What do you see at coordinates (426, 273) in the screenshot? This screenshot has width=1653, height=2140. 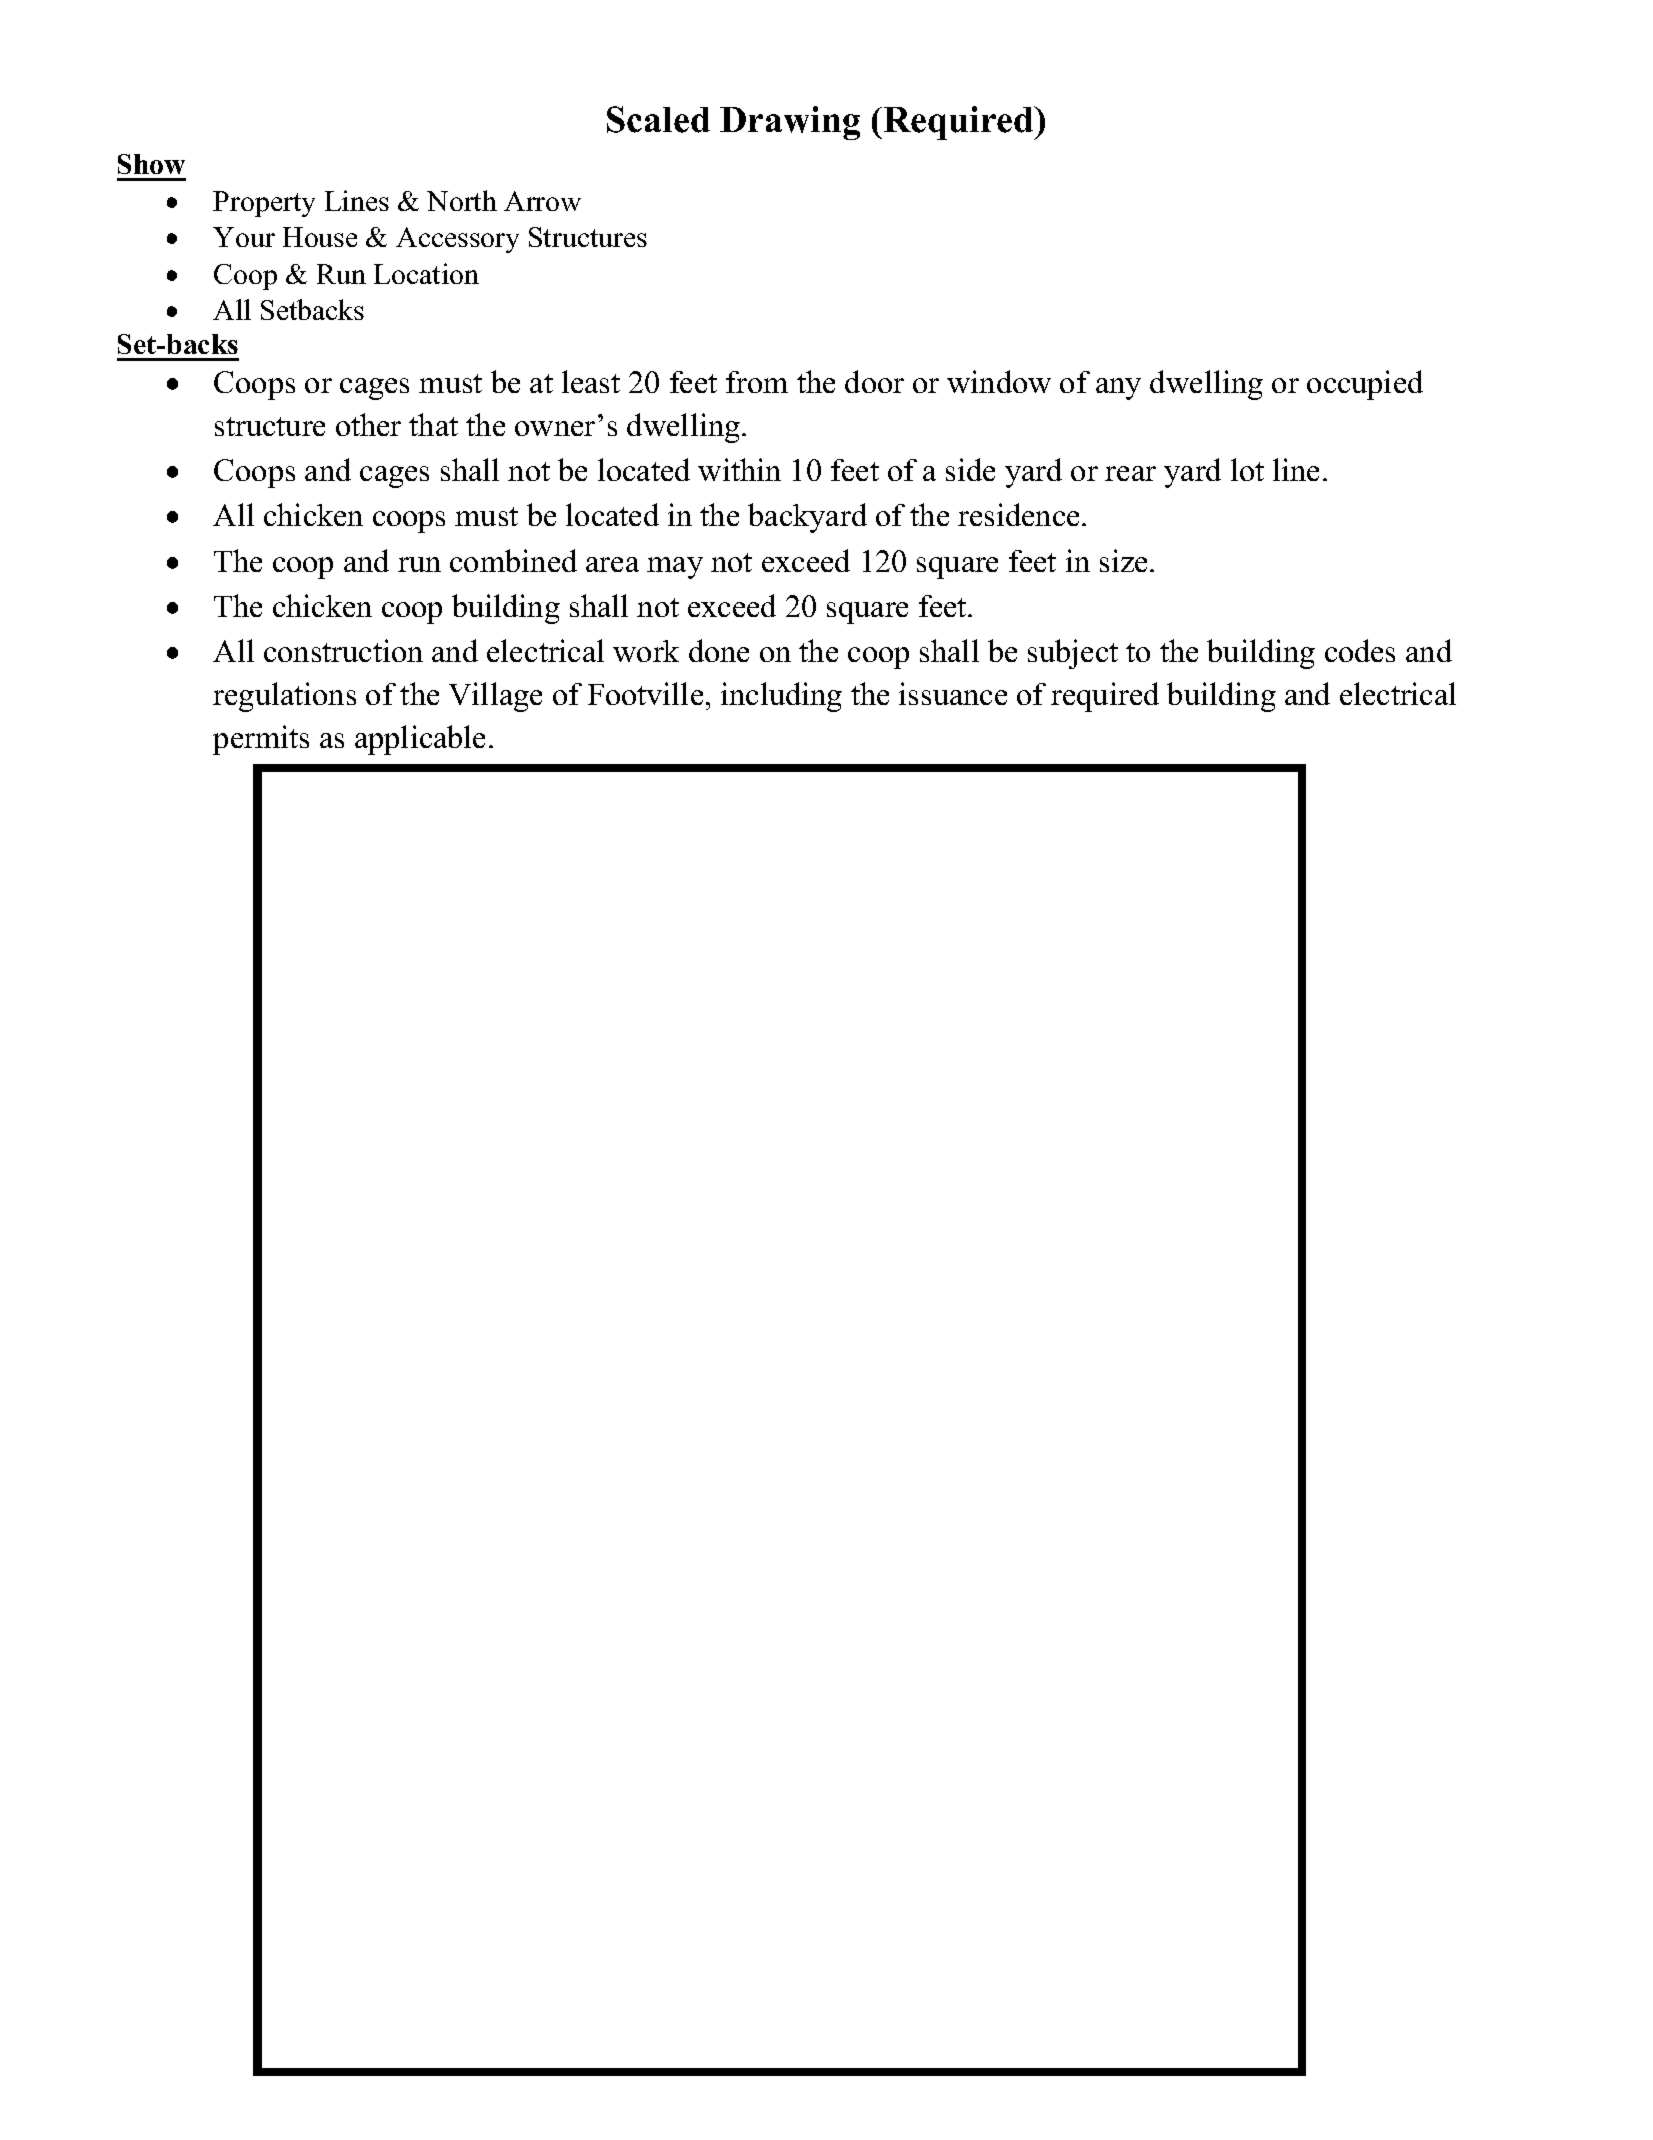 I see `Location` at bounding box center [426, 273].
